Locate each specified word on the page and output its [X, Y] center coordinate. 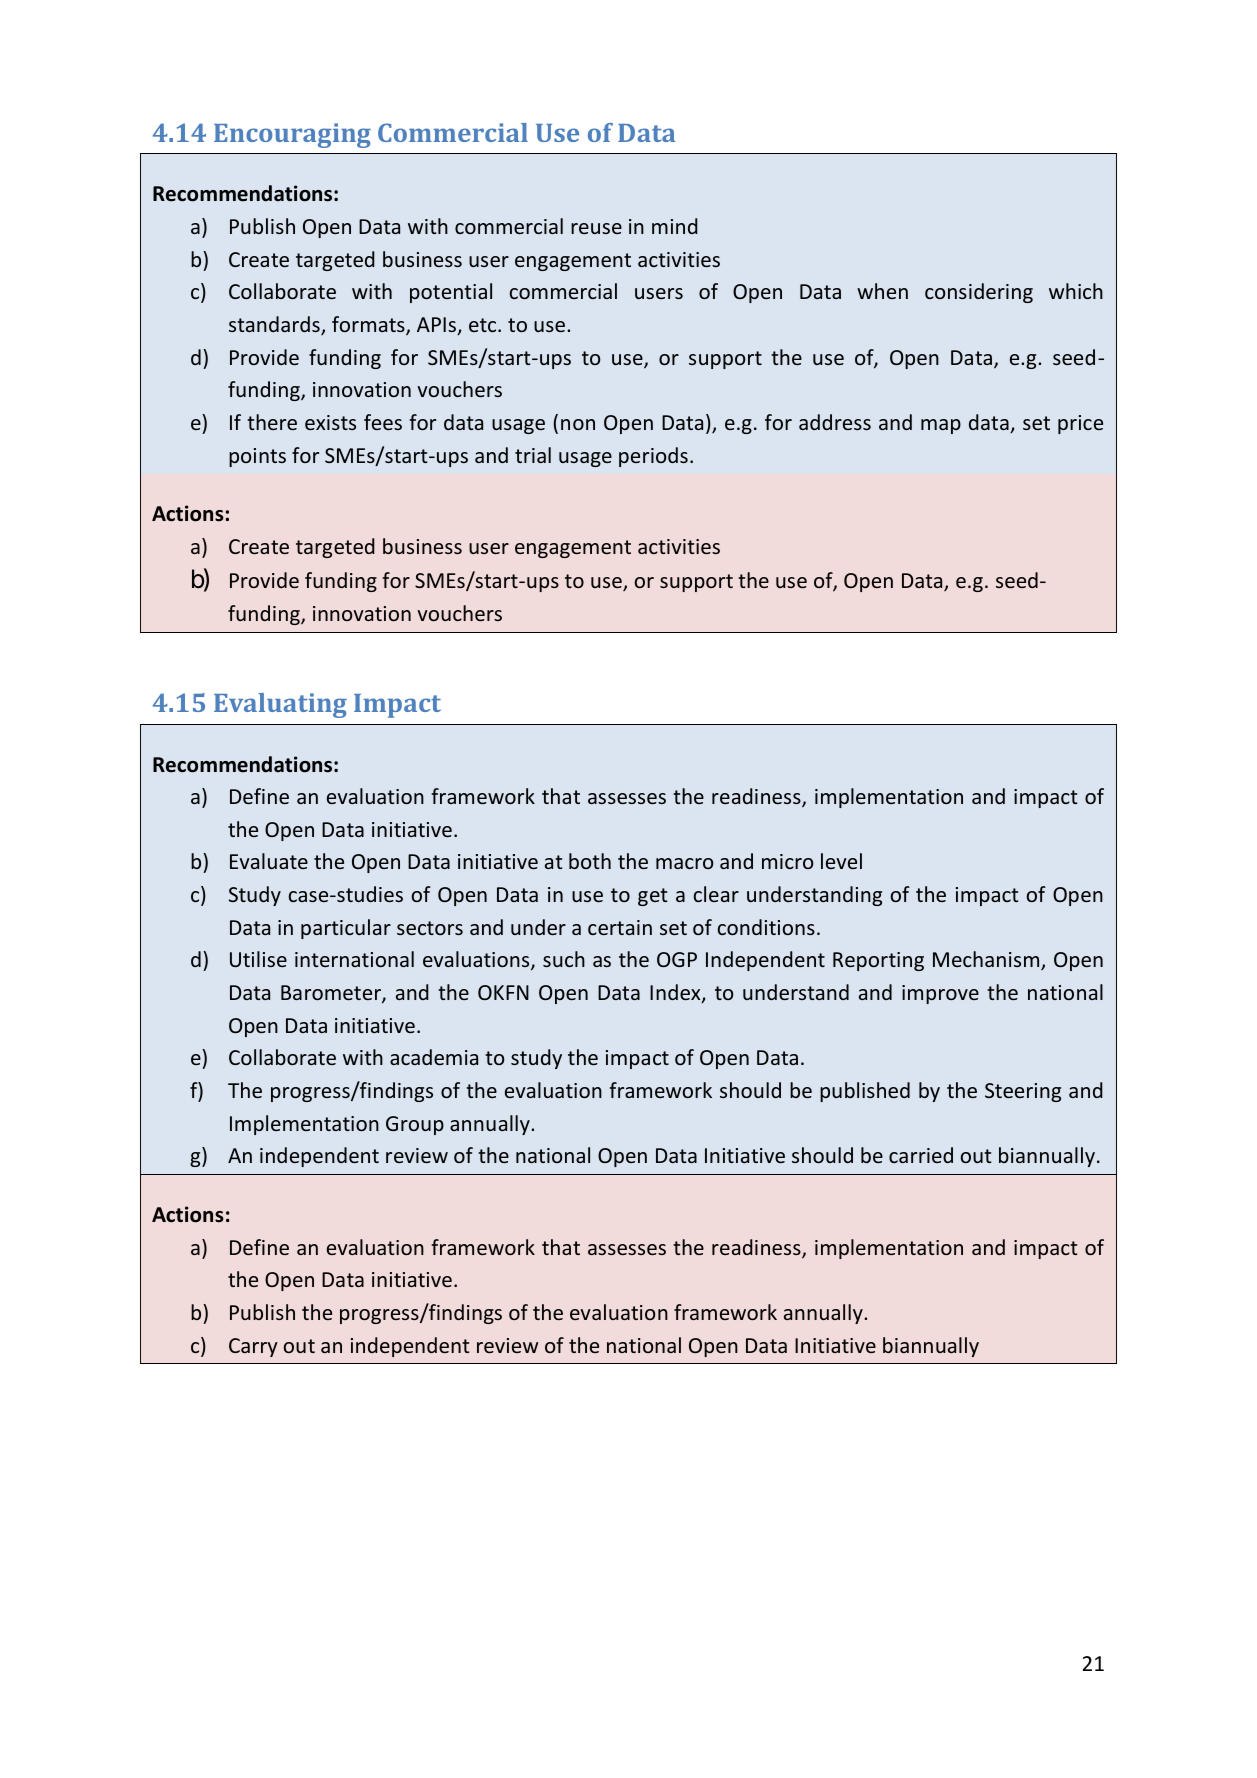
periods [653, 457]
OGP [677, 959]
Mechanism [987, 960]
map [941, 426]
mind [675, 226]
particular [346, 929]
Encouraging [292, 135]
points [257, 457]
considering [979, 293]
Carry [253, 1347]
